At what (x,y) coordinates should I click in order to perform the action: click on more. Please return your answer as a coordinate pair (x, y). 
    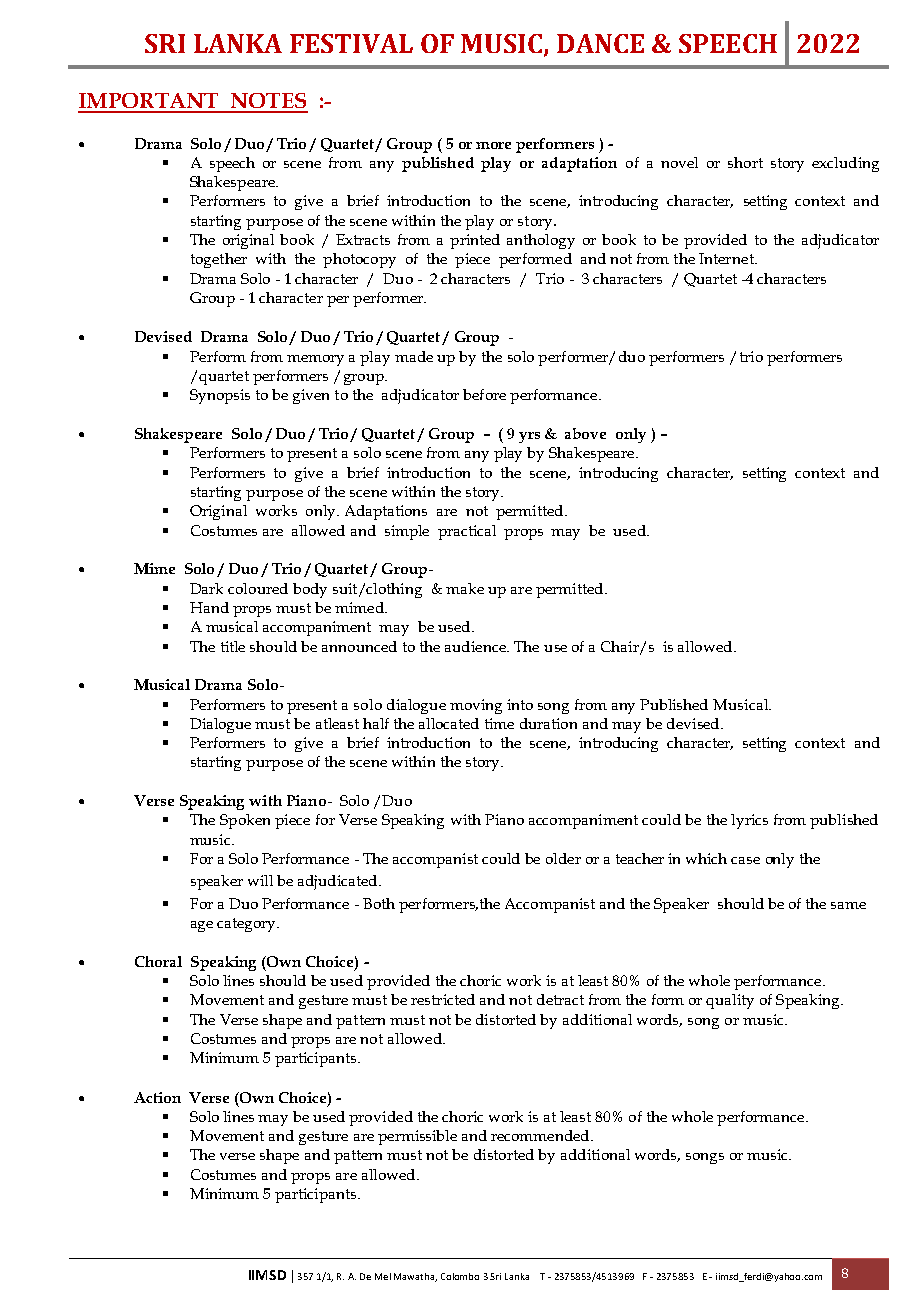
    Looking at the image, I should click on (493, 145).
